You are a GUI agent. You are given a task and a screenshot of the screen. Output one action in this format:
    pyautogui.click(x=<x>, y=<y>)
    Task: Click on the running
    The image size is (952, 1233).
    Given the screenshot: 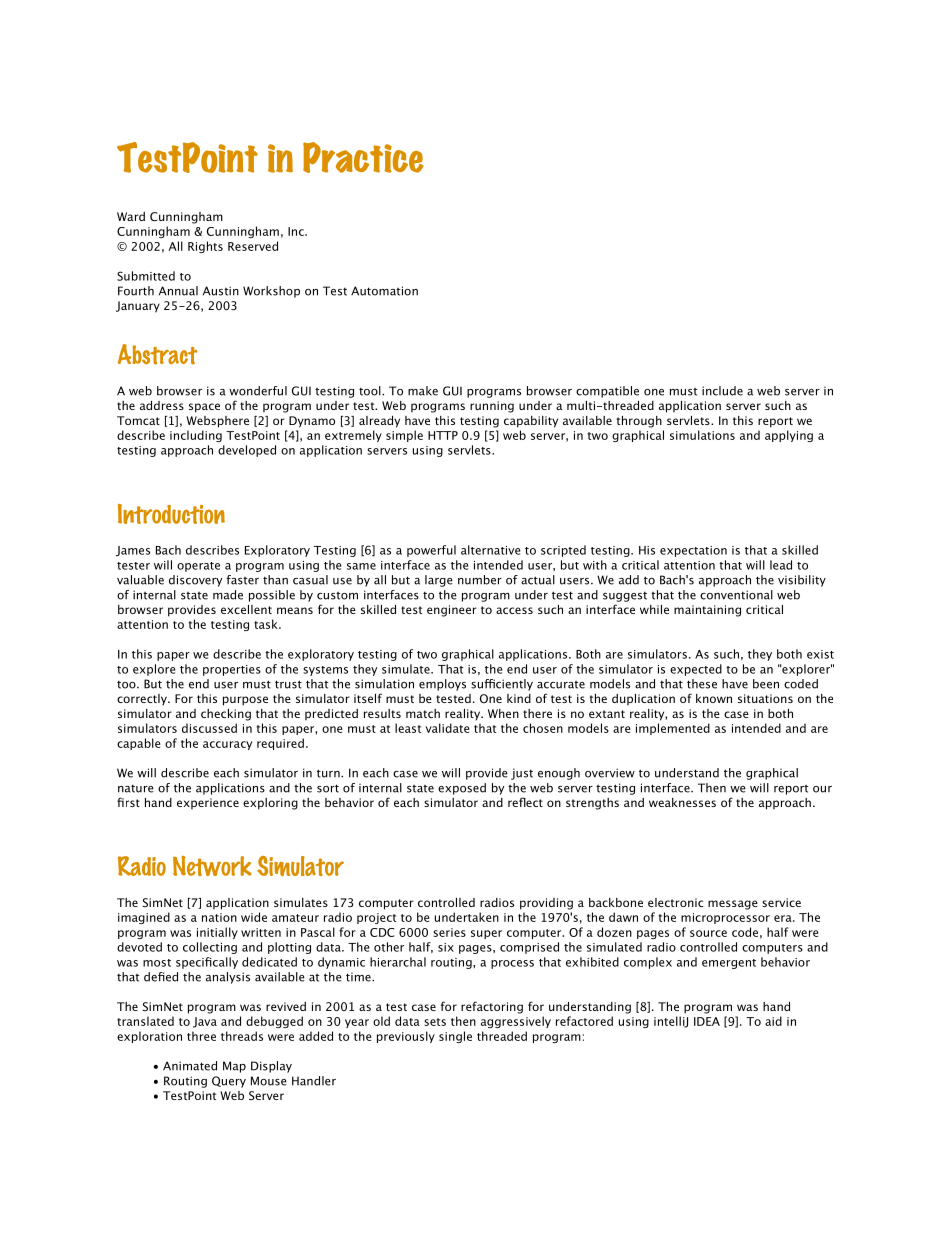 What is the action you would take?
    pyautogui.click(x=492, y=407)
